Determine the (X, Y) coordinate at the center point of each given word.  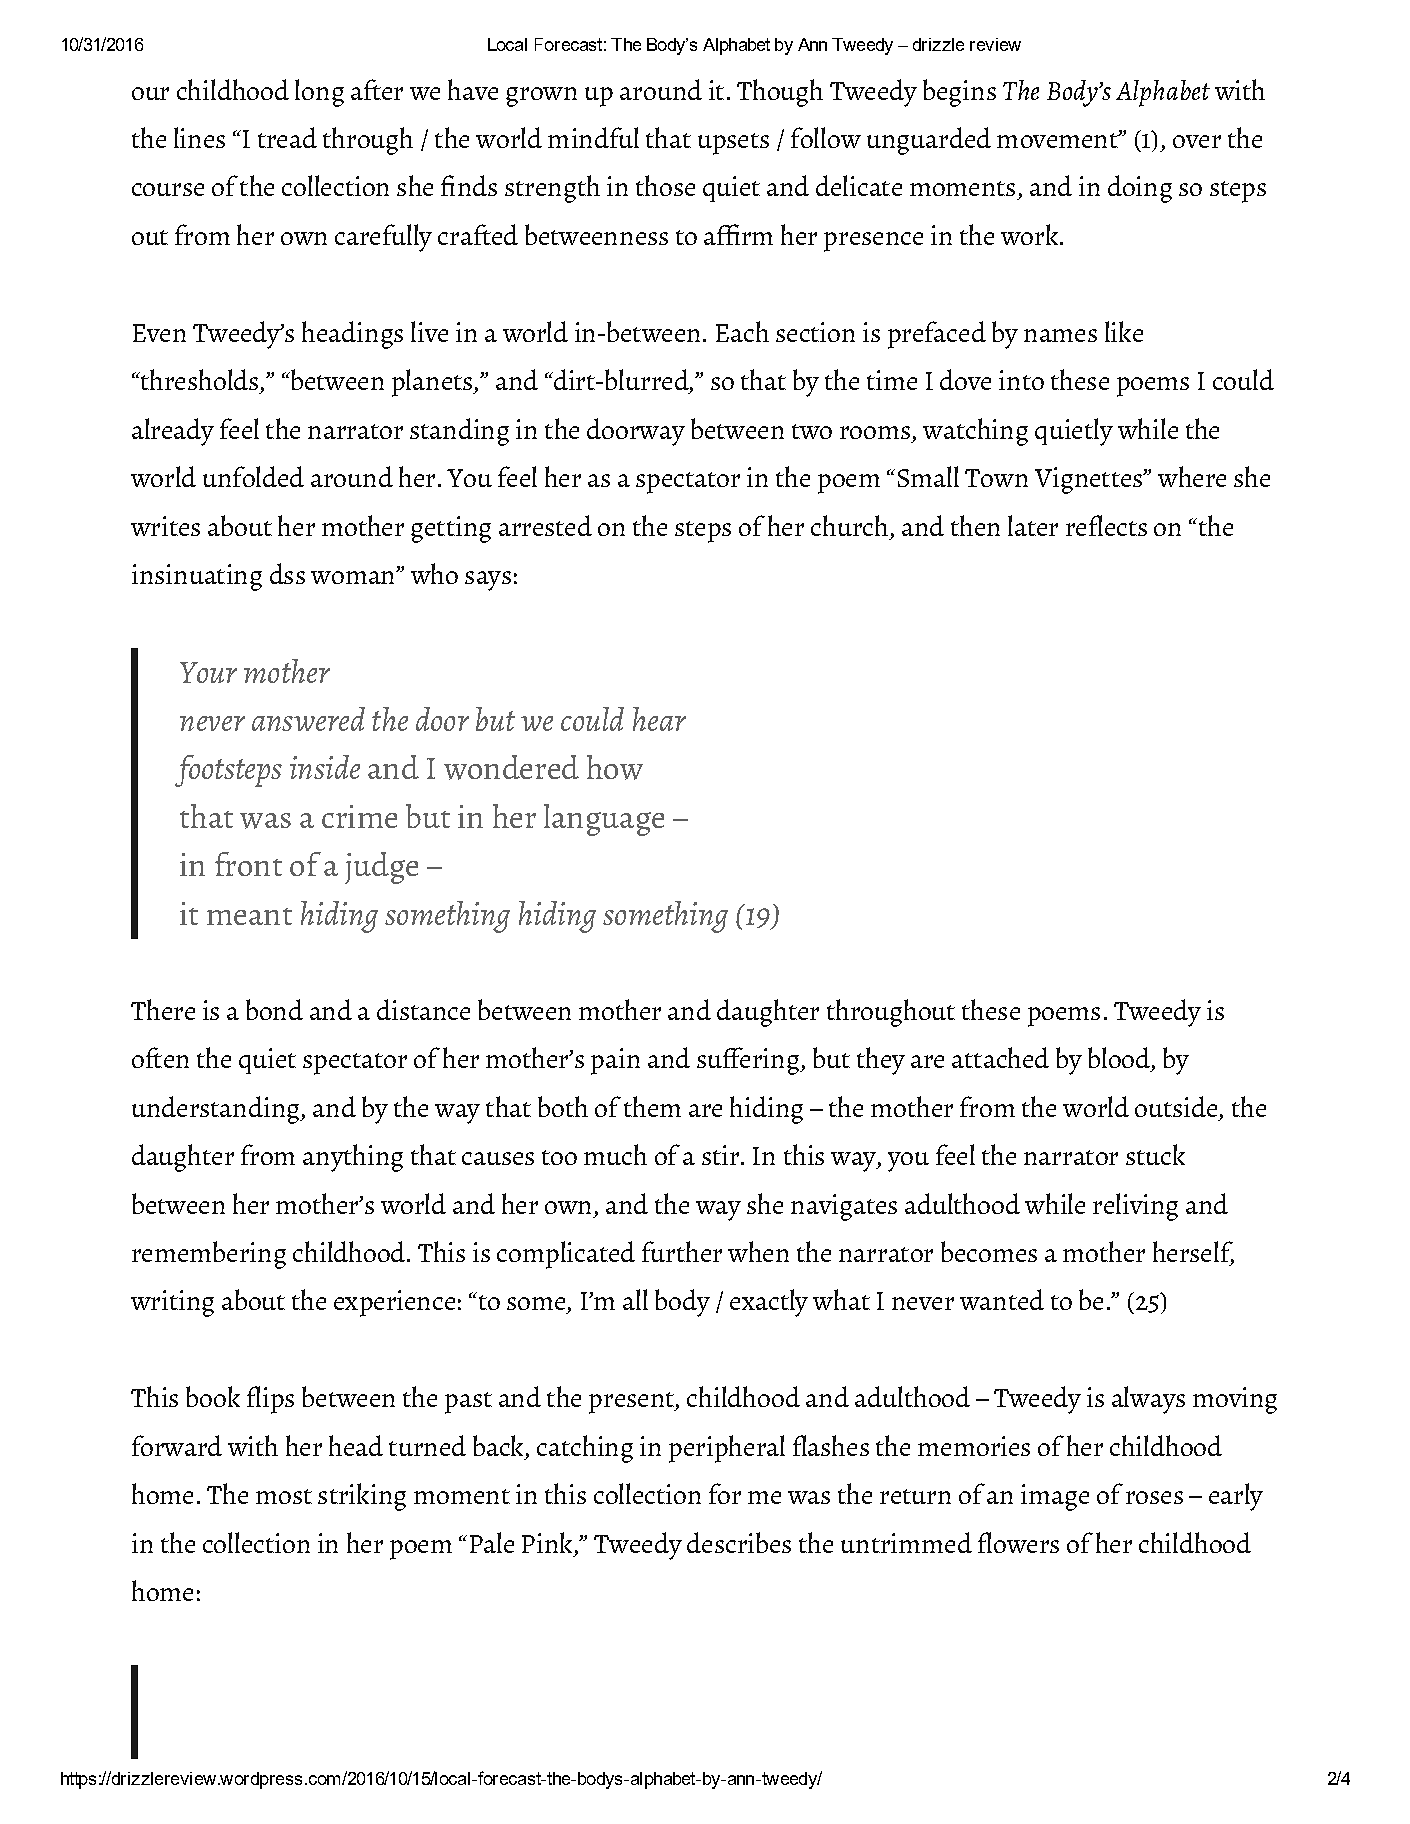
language (604, 820)
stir (720, 1155)
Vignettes (1089, 480)
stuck (1155, 1154)
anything (353, 1158)
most (284, 1496)
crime (359, 816)
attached (1000, 1057)
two (812, 431)
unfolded (253, 476)
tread (287, 137)
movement (1058, 139)
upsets (733, 144)
